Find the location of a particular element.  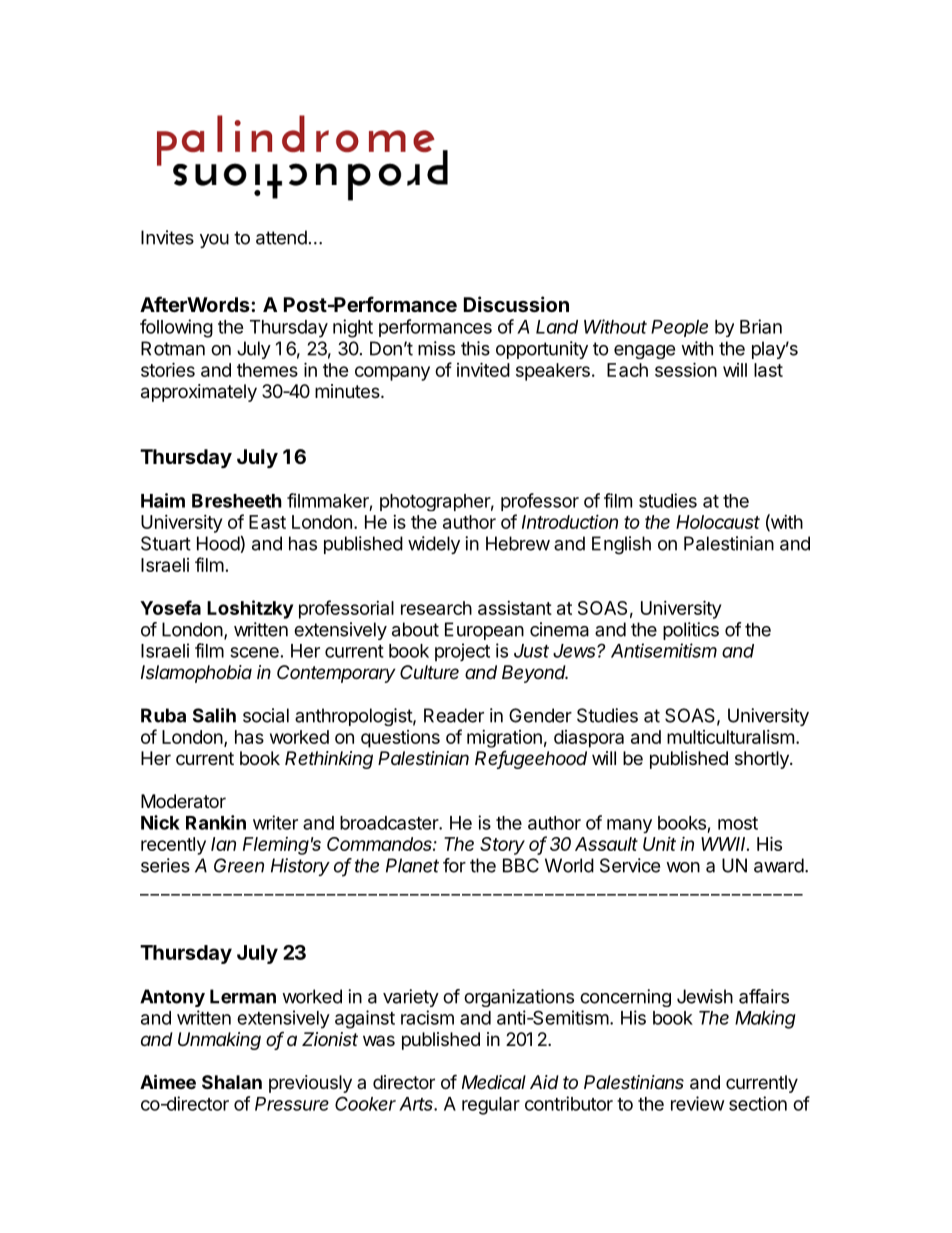

People is located at coordinates (679, 328).
